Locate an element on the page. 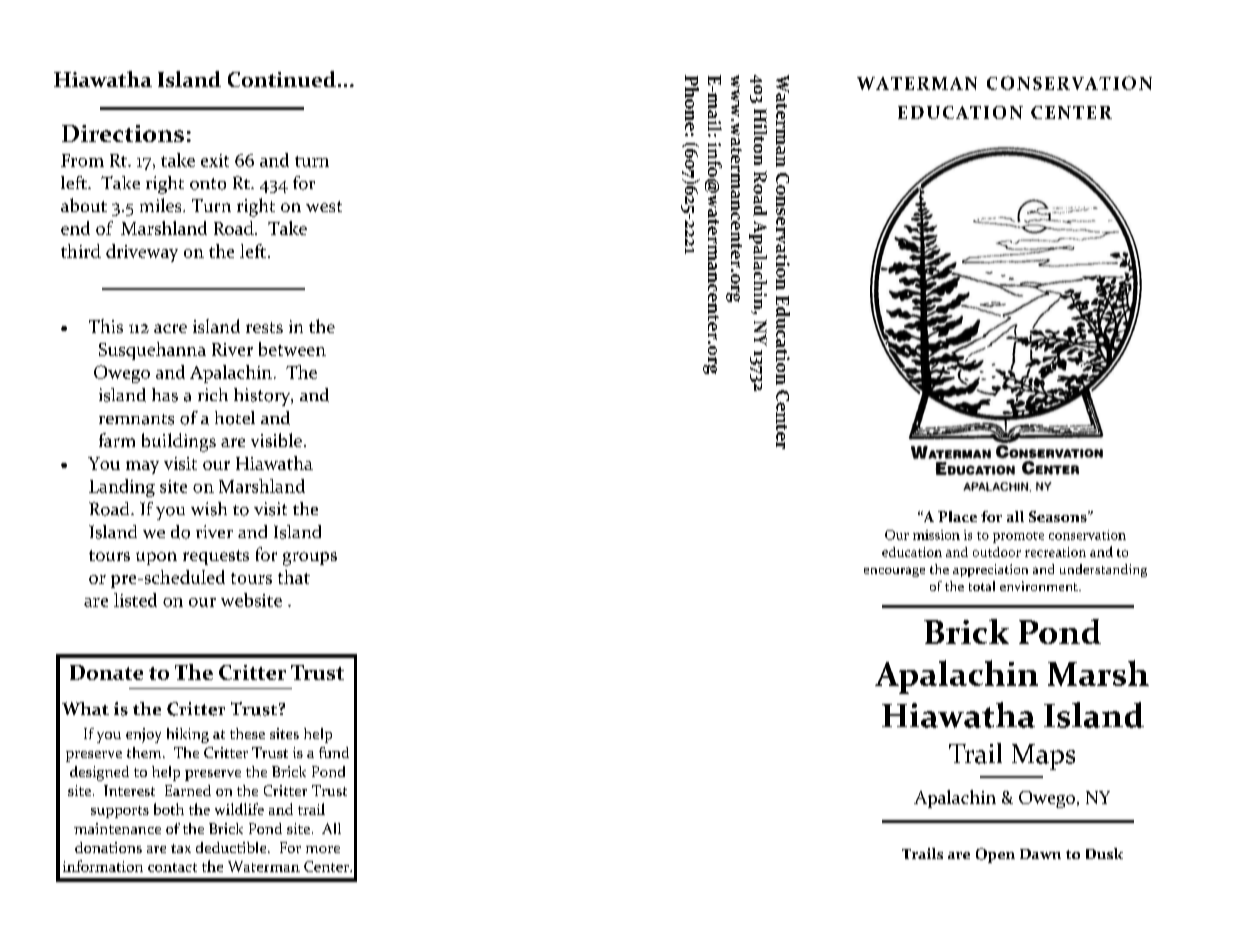 The height and width of the image is (952, 1233). tax is located at coordinates (181, 848).
